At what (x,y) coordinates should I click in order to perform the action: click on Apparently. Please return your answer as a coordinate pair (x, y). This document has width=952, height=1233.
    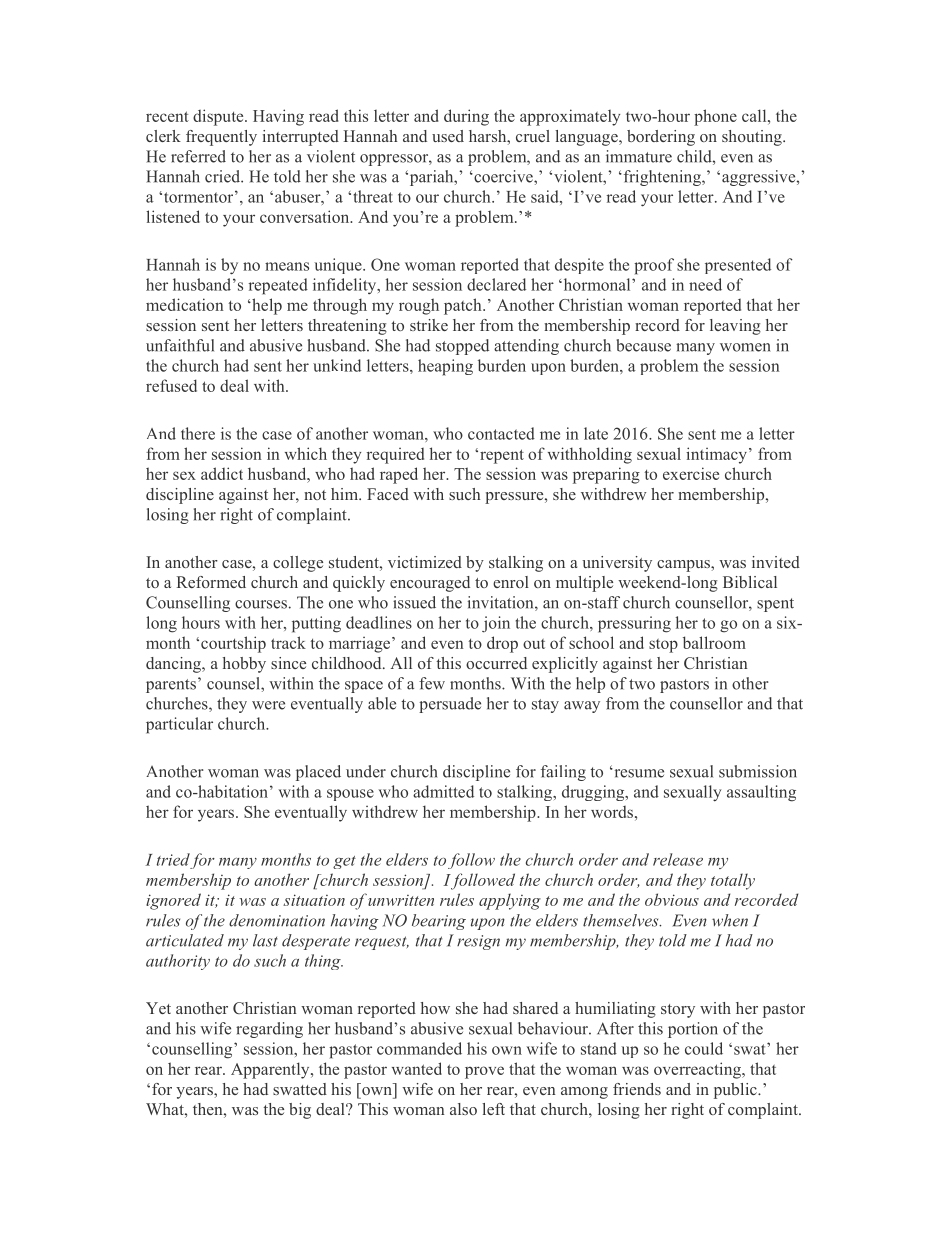
    Looking at the image, I should click on (271, 1070).
